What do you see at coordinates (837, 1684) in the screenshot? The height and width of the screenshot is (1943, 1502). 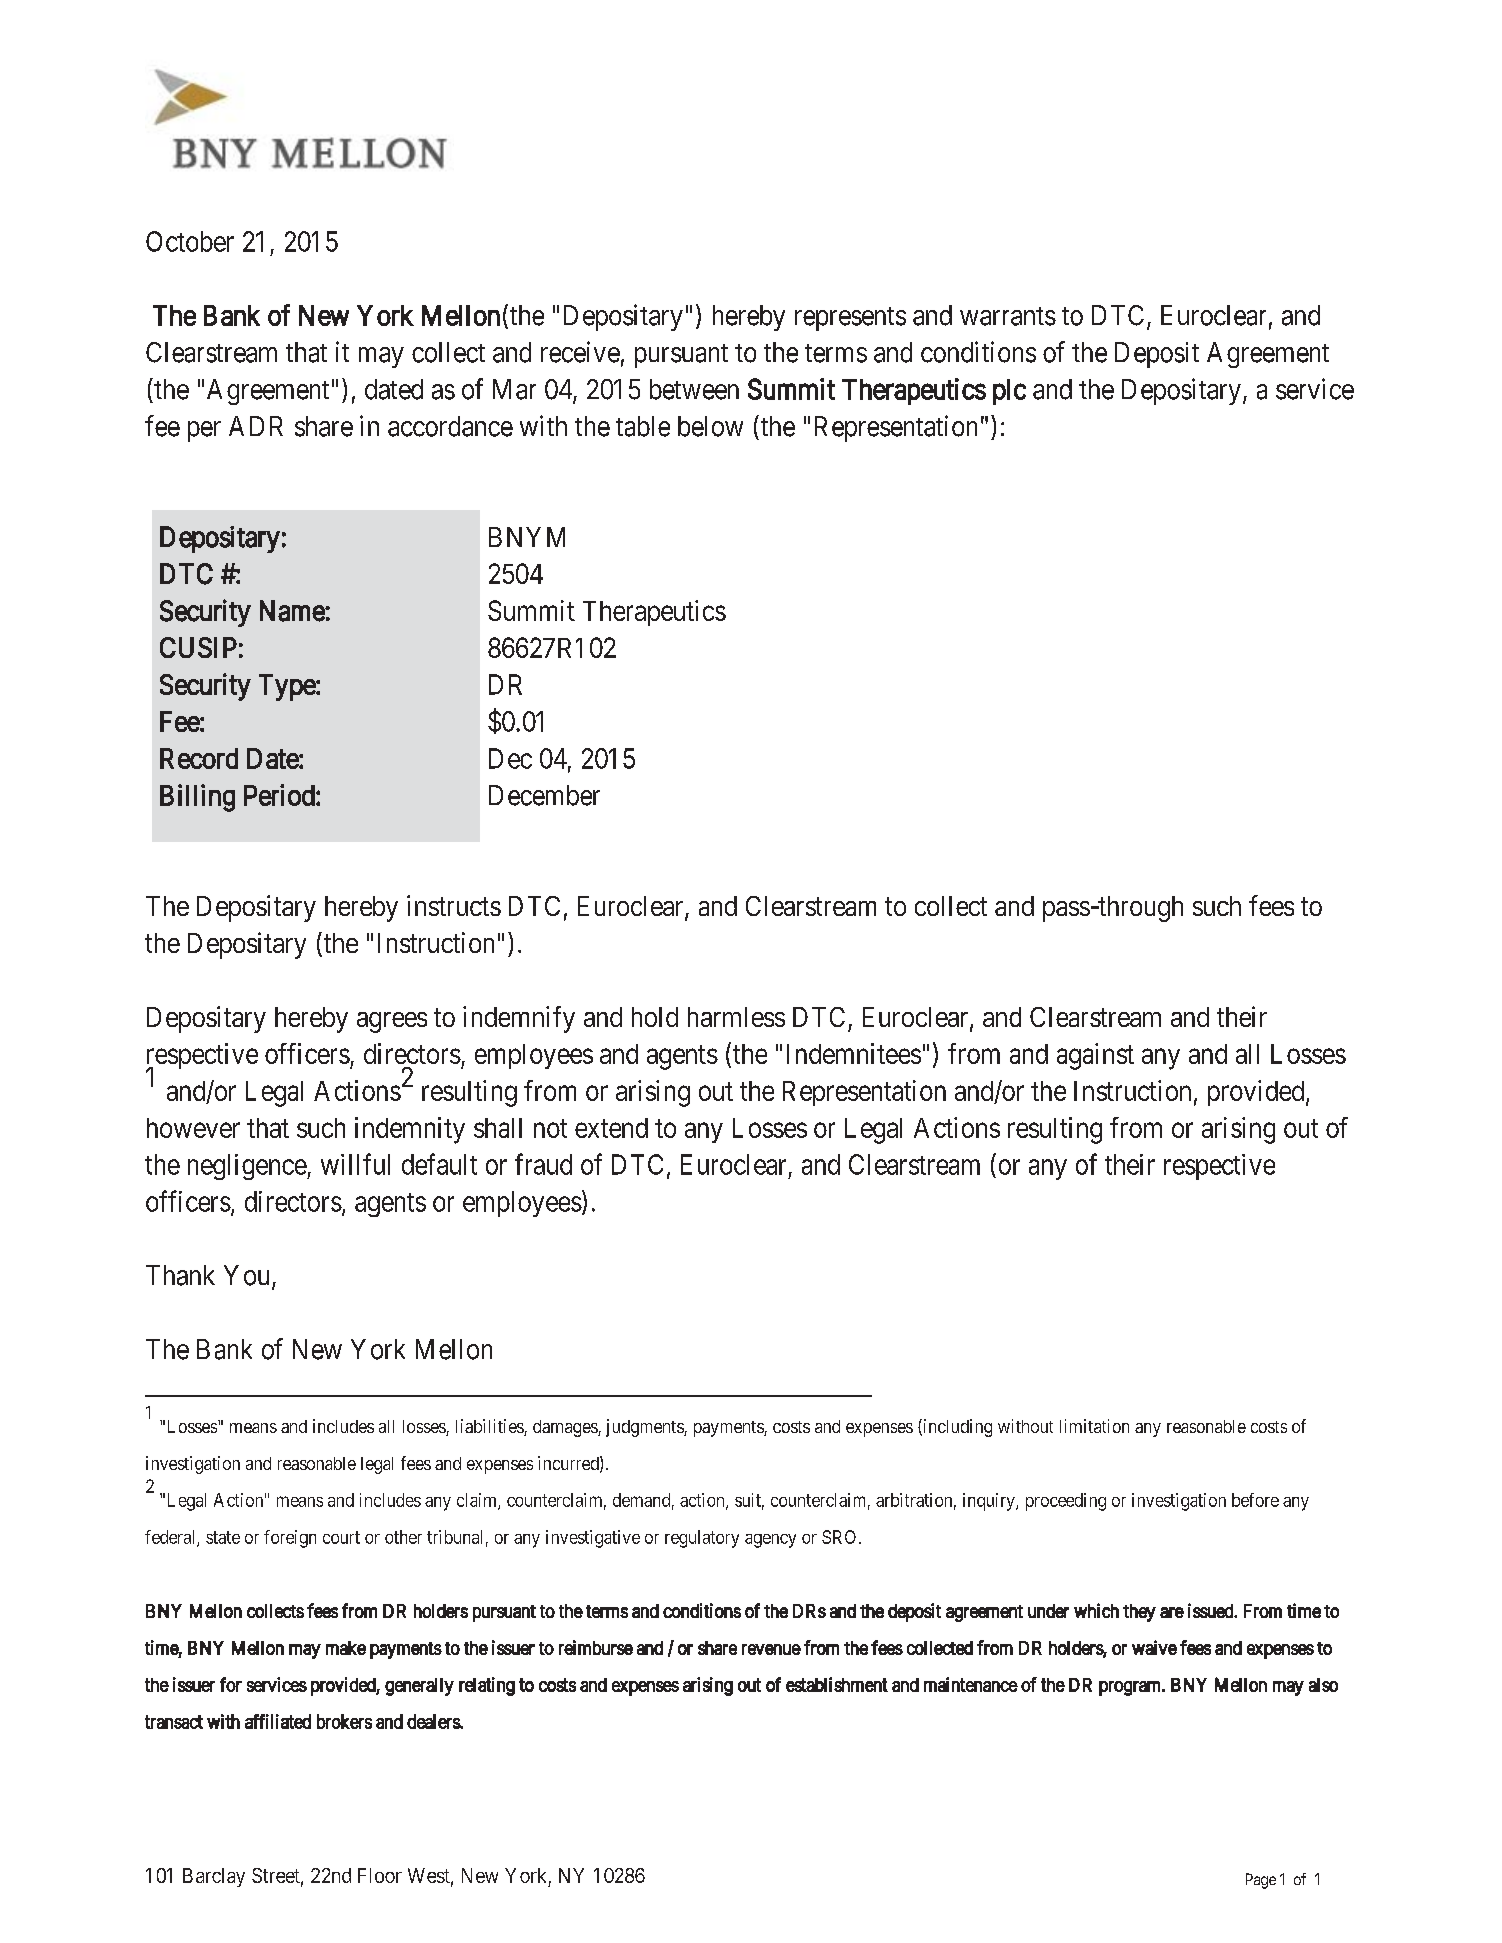 I see `establishment` at bounding box center [837, 1684].
